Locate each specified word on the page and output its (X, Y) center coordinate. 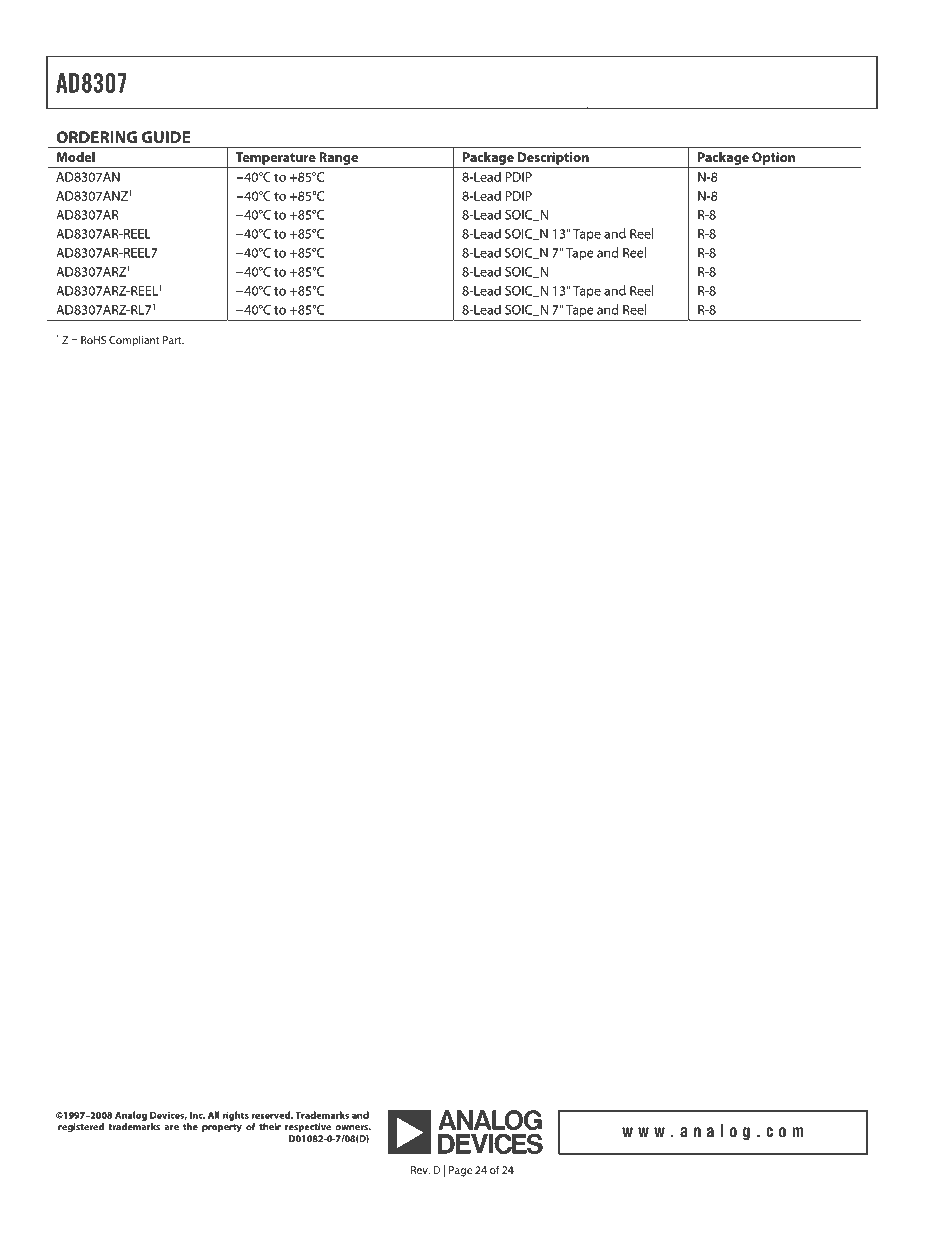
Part (173, 340)
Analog (131, 1116)
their (270, 1127)
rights (236, 1116)
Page (460, 1171)
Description (553, 158)
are (172, 1128)
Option (773, 158)
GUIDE (166, 137)
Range (338, 158)
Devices (168, 1116)
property (222, 1128)
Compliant (134, 341)
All (213, 1115)
